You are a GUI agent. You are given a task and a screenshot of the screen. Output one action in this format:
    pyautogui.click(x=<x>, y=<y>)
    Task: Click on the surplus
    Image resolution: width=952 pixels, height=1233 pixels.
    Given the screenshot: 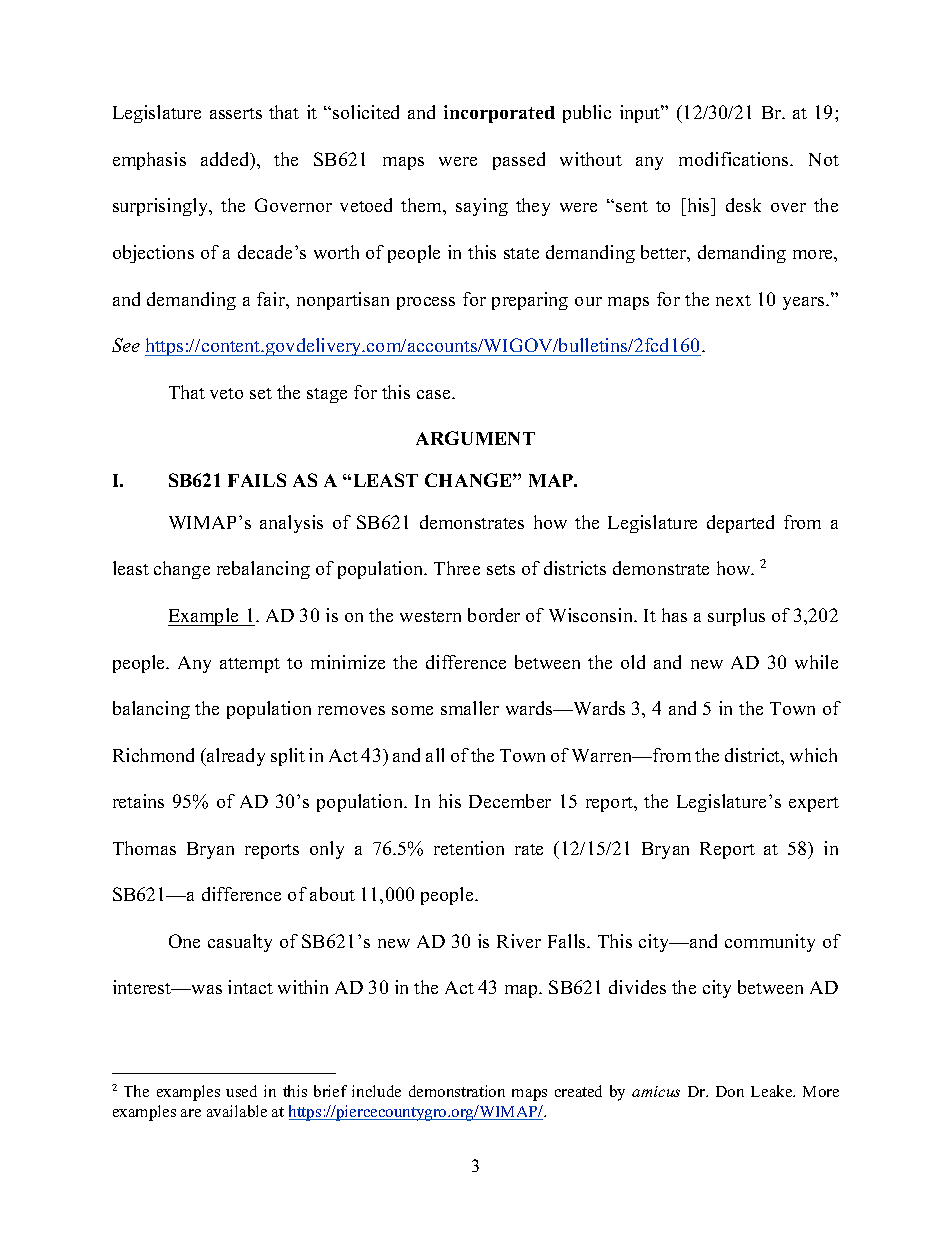 What is the action you would take?
    pyautogui.click(x=736, y=617)
